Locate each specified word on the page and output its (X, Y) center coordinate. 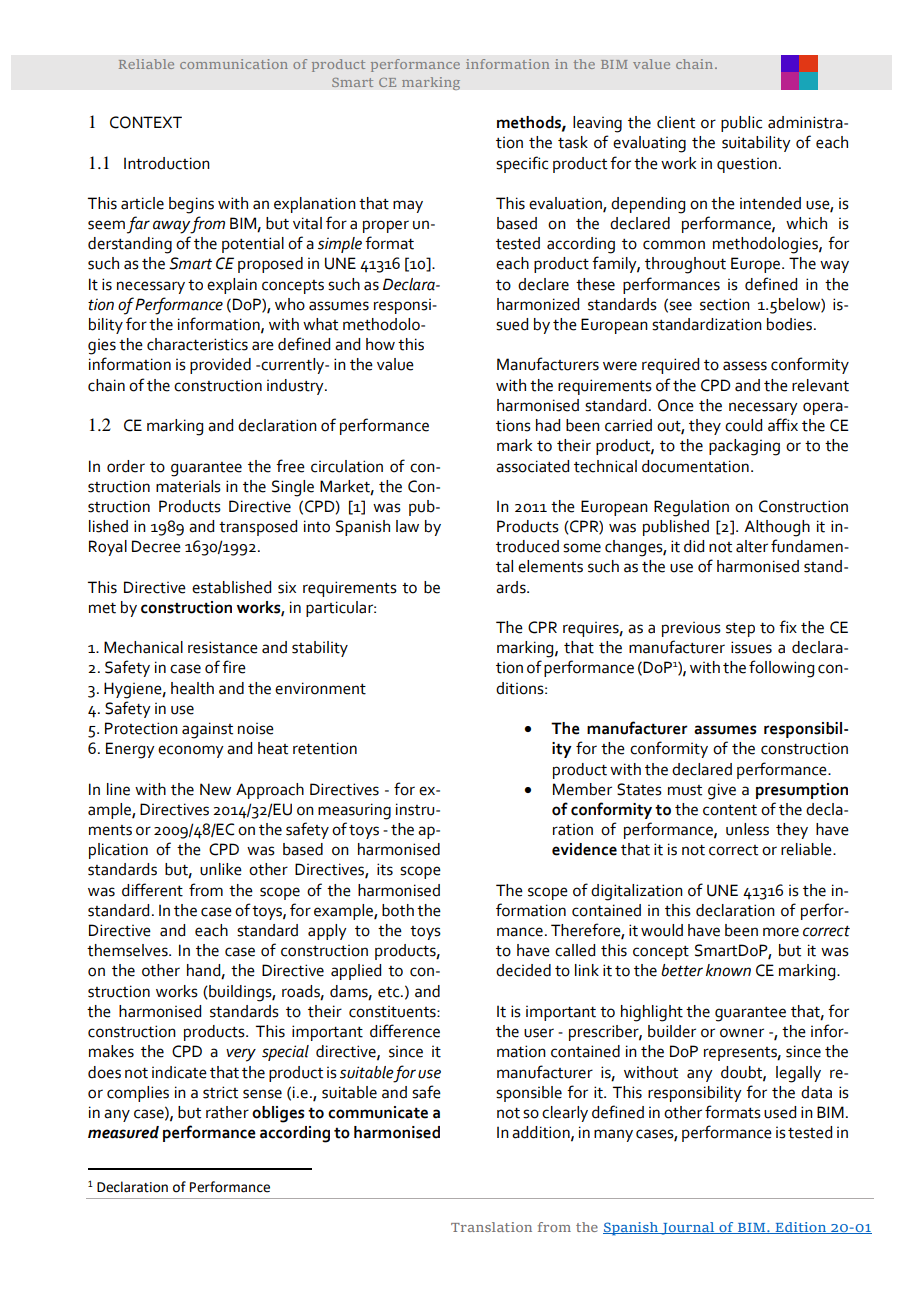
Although (777, 528)
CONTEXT (146, 122)
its (385, 869)
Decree (156, 546)
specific (522, 164)
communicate (378, 1112)
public (741, 124)
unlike (221, 869)
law (407, 526)
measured (123, 1132)
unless (747, 829)
